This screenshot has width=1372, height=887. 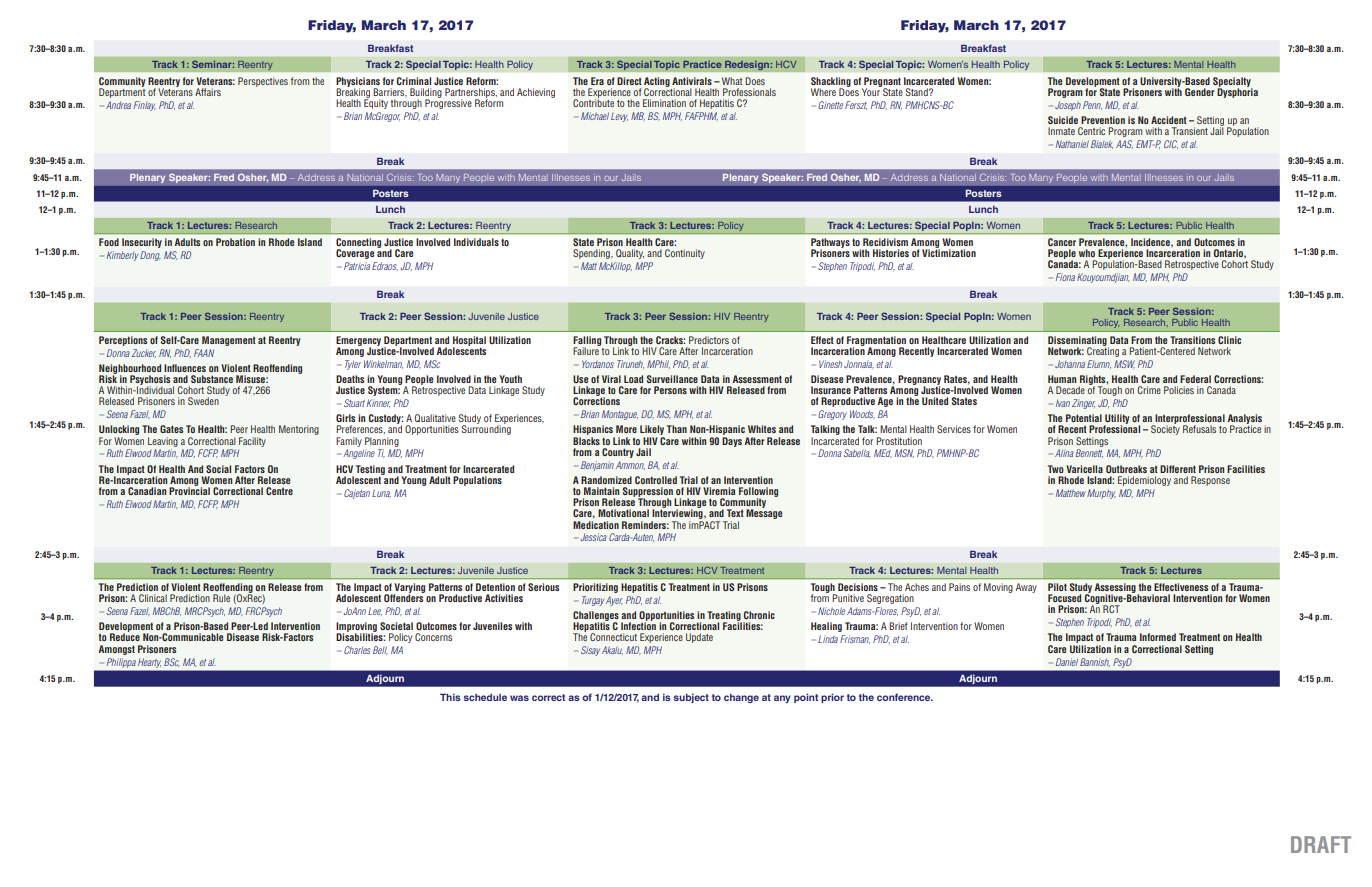 I want to click on Affairs, so click(x=208, y=92).
